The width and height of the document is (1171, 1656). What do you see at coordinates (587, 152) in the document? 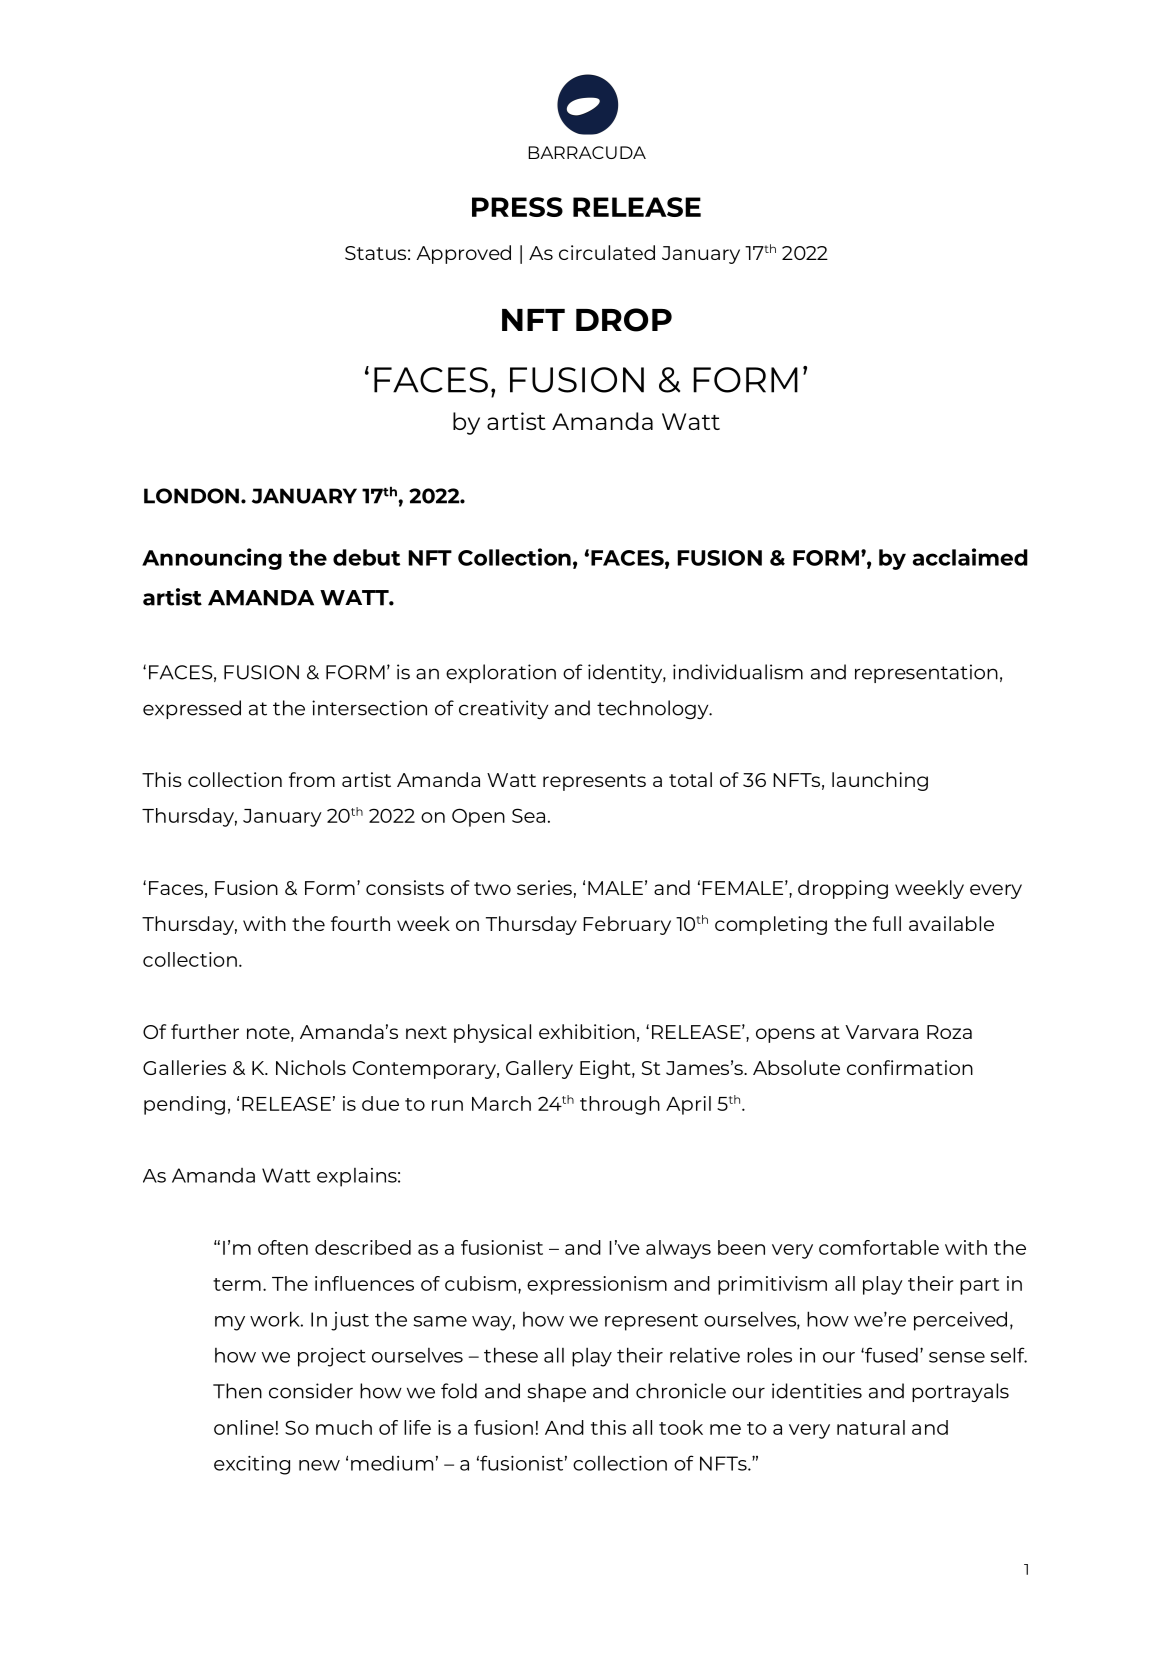
I see `BARRACUDA` at bounding box center [587, 152].
